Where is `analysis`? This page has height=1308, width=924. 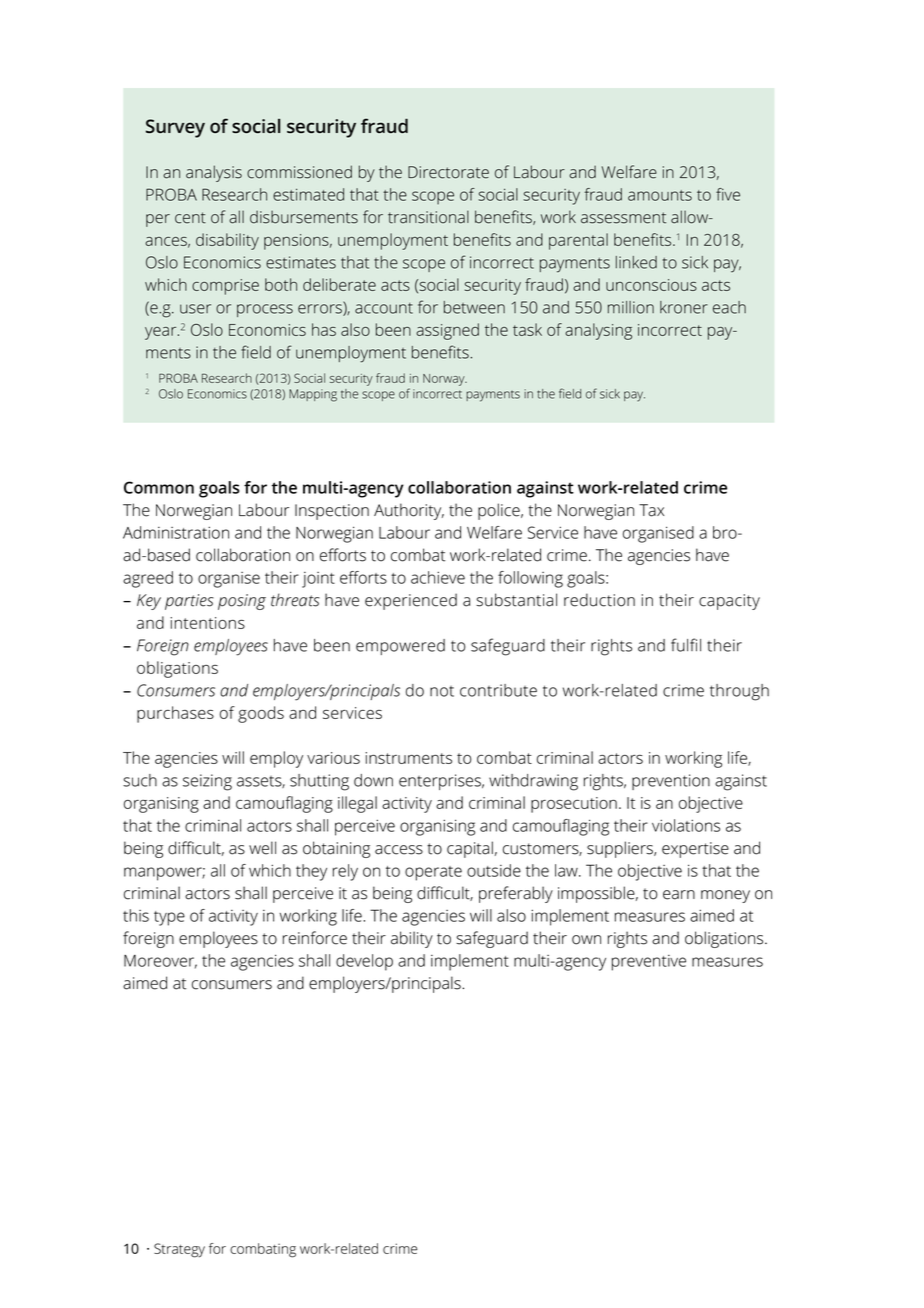
analysis is located at coordinates (214, 173).
